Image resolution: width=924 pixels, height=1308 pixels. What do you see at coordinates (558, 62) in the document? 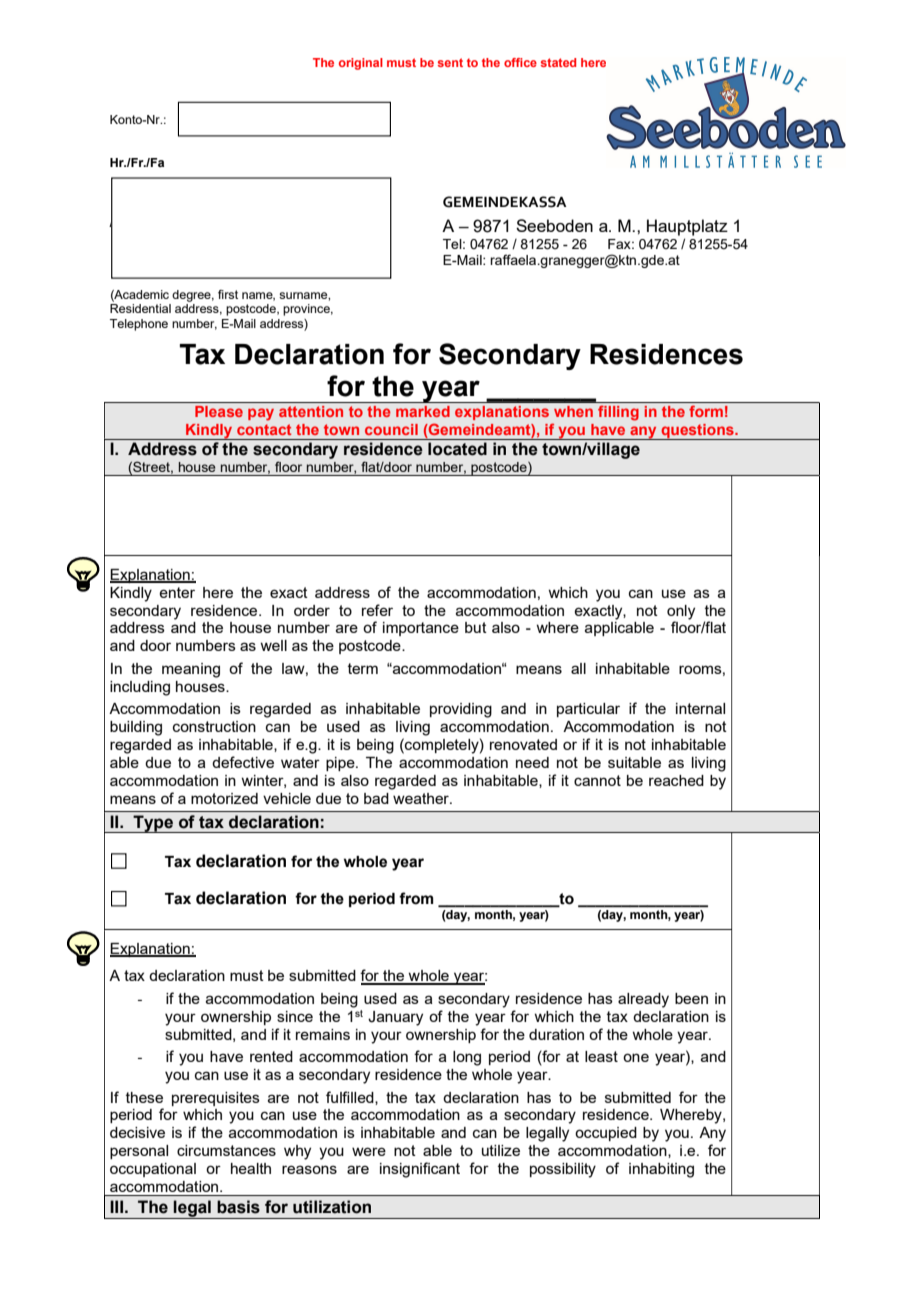
I see `stated` at bounding box center [558, 62].
